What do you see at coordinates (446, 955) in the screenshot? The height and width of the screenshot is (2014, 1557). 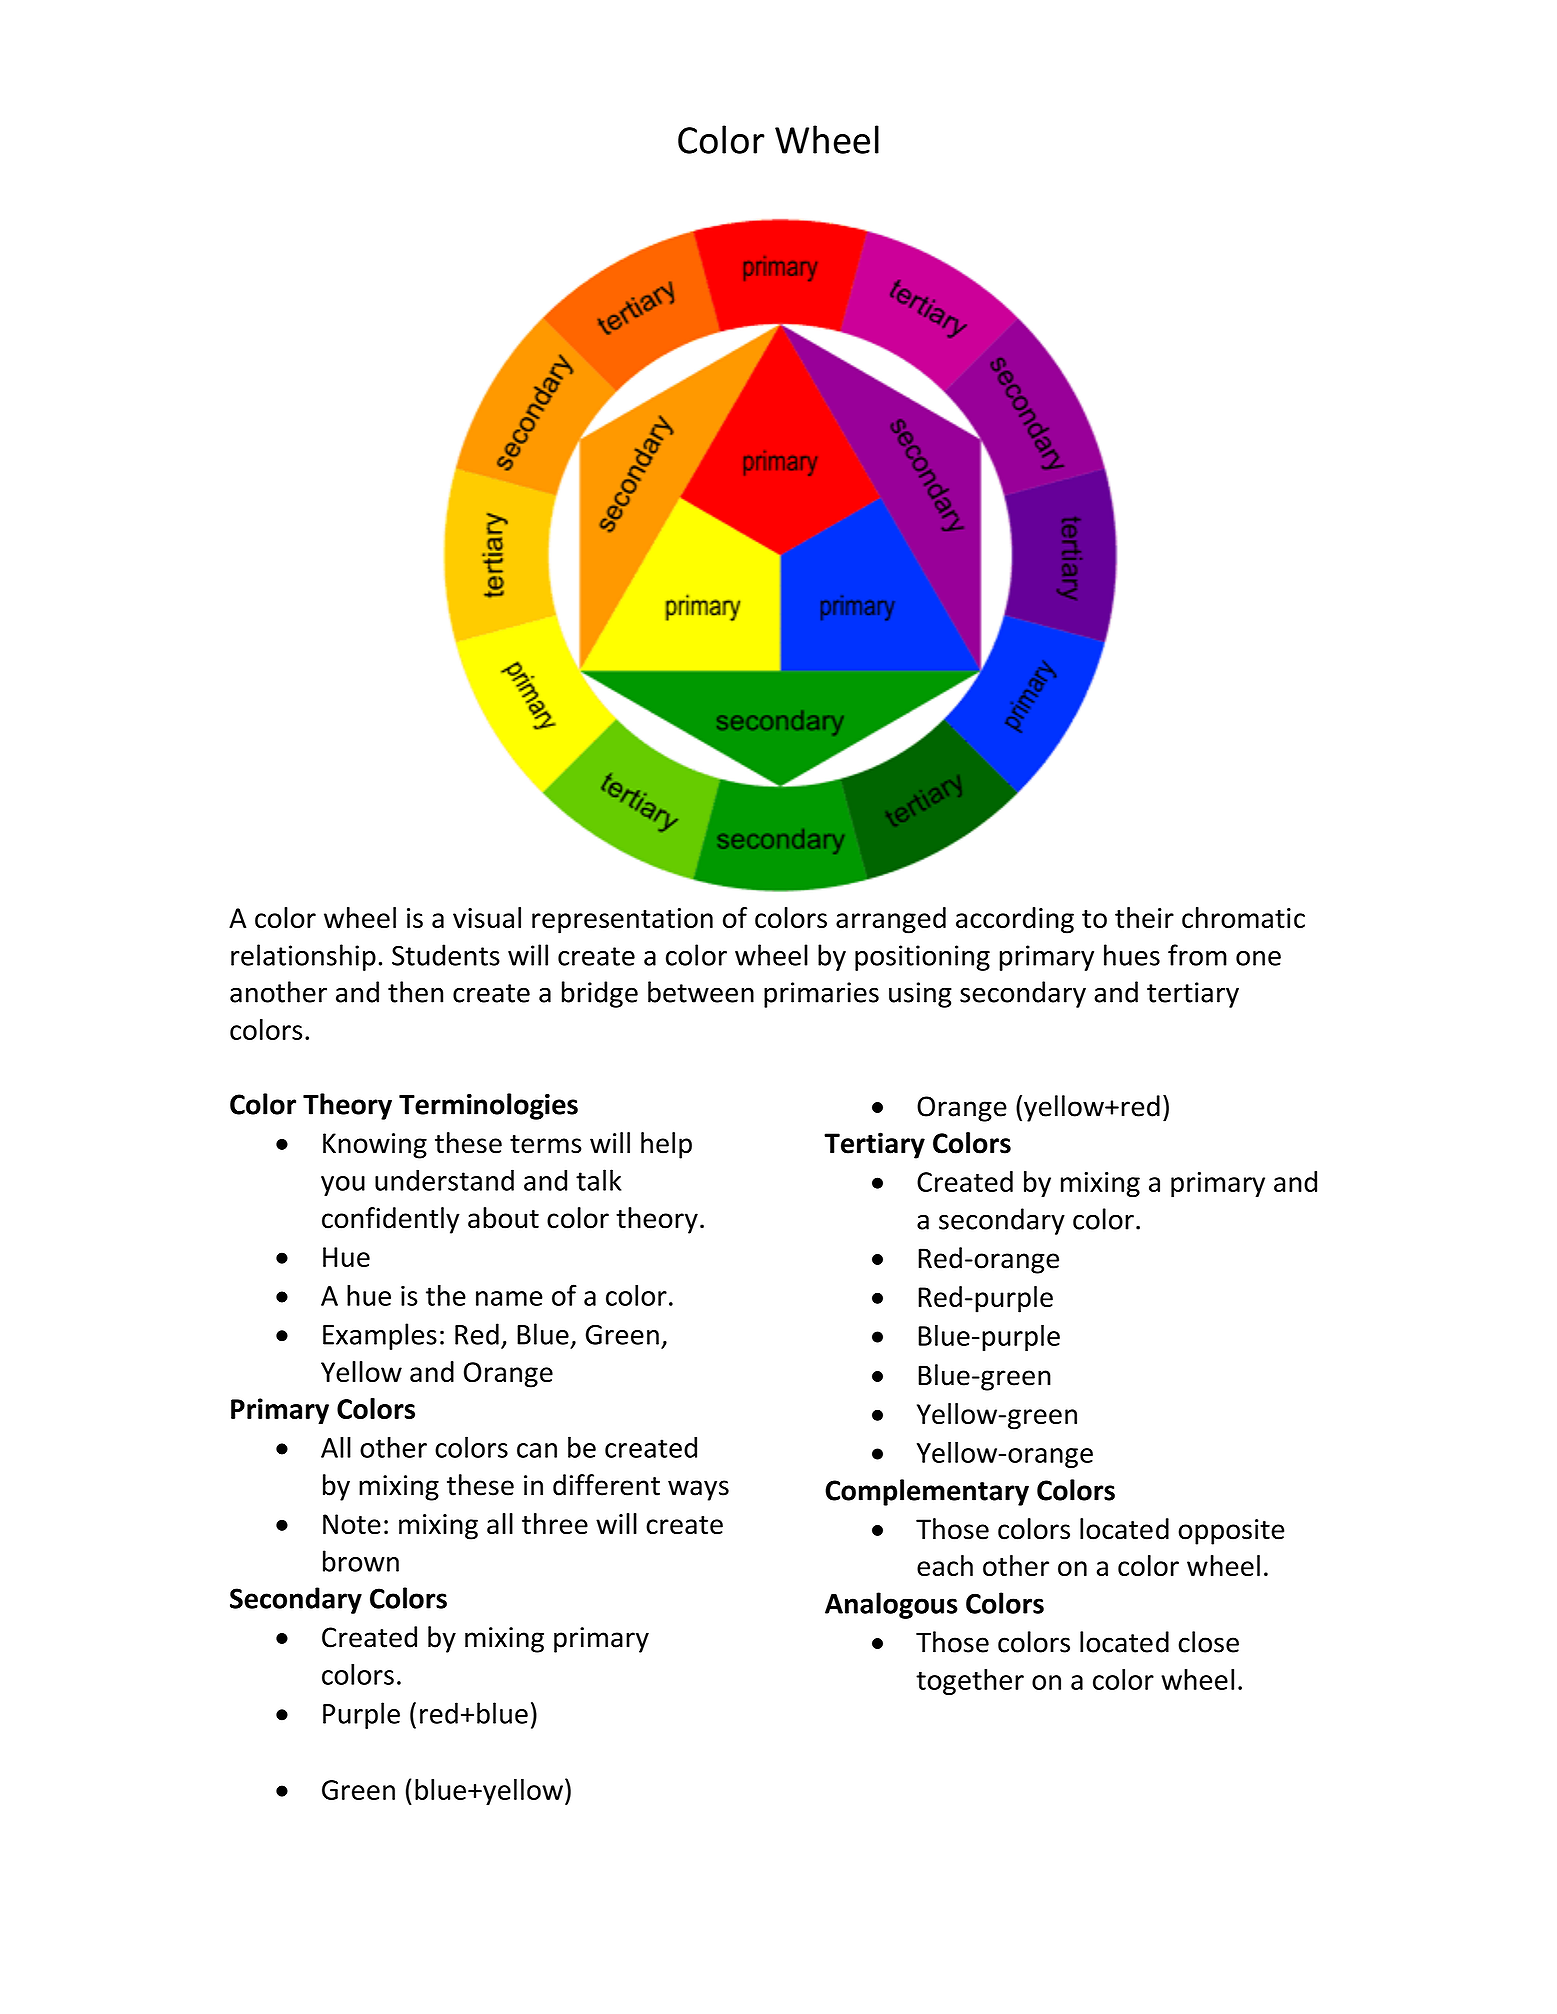 I see `Students` at bounding box center [446, 955].
